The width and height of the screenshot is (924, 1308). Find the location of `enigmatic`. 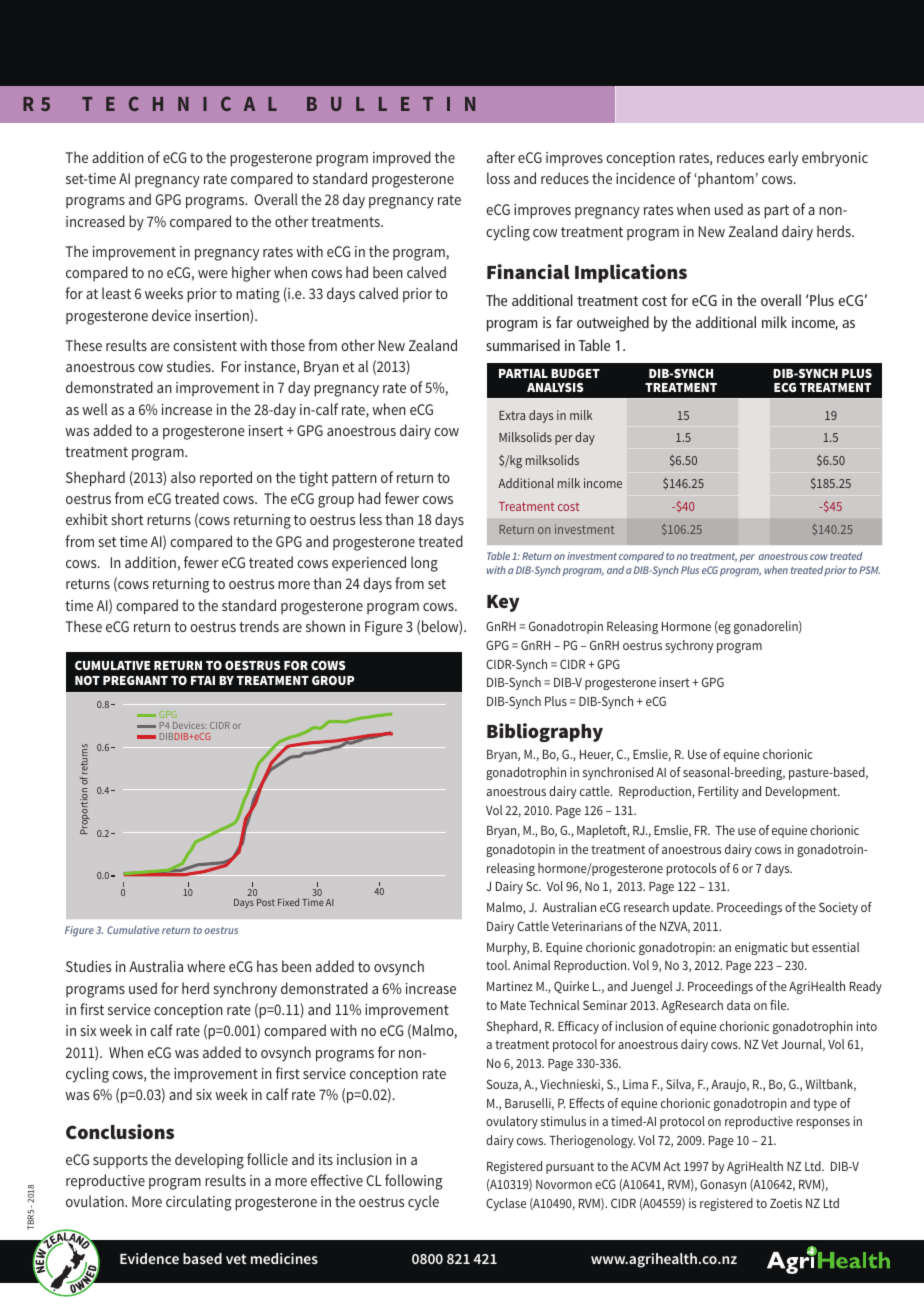

enigmatic is located at coordinates (761, 948).
